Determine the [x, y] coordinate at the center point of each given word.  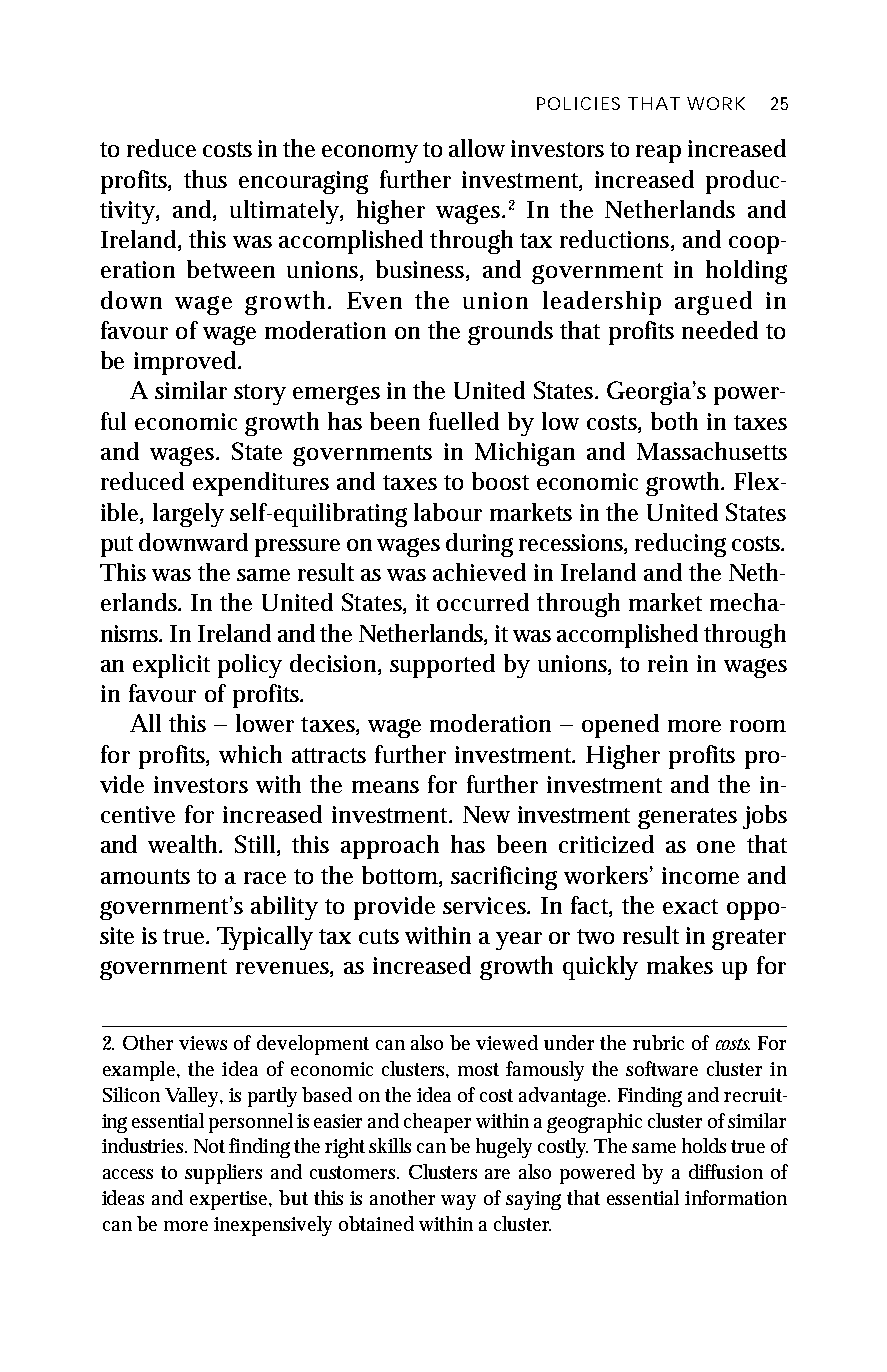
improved [187, 363]
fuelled [464, 421]
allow [477, 148]
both [674, 421]
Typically [265, 938]
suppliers [223, 1174]
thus [205, 179]
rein [668, 663]
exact [690, 906]
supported [442, 666]
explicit [171, 666]
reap [658, 154]
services [486, 905]
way [458, 1202]
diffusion [726, 1171]
